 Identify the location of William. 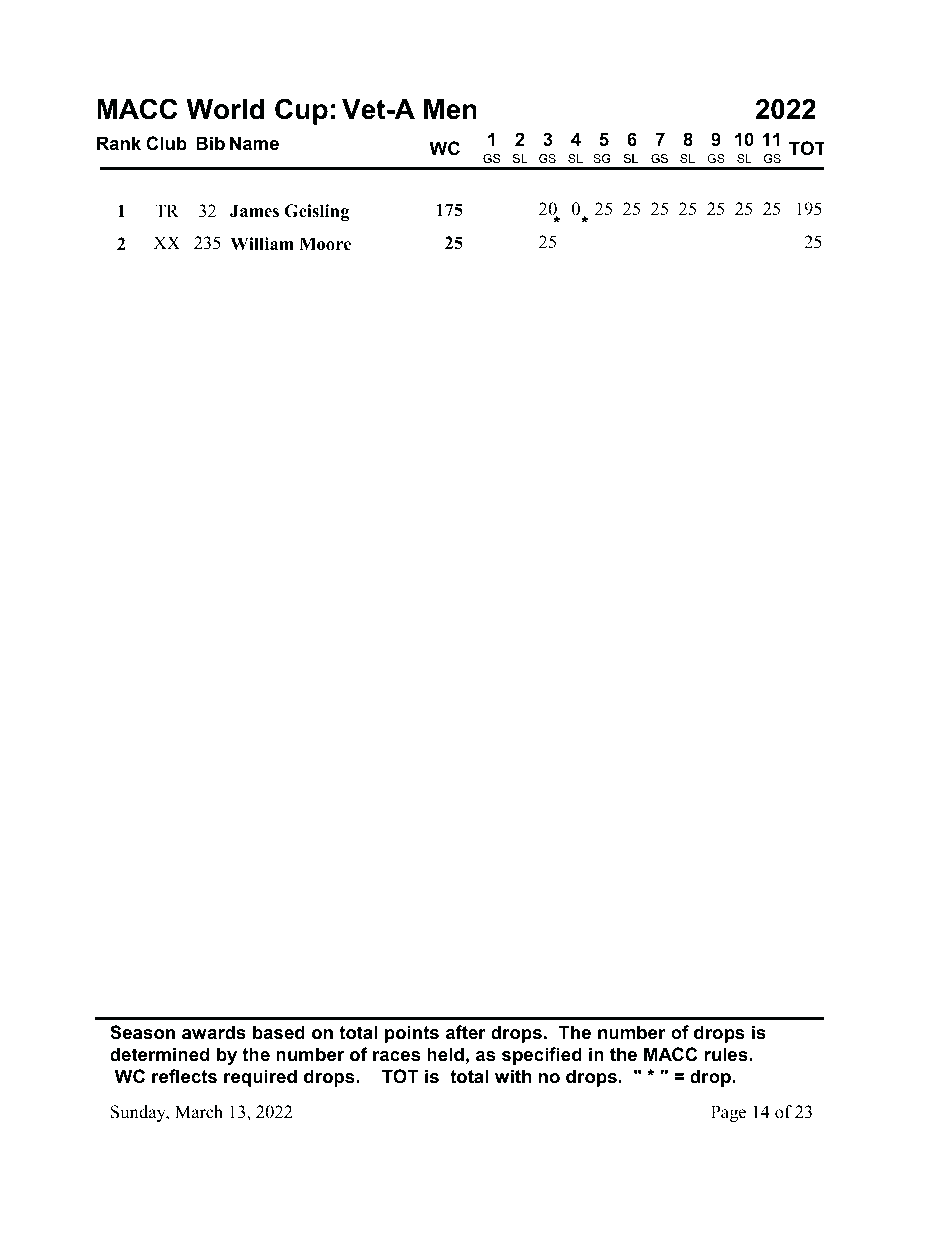
(262, 243).
